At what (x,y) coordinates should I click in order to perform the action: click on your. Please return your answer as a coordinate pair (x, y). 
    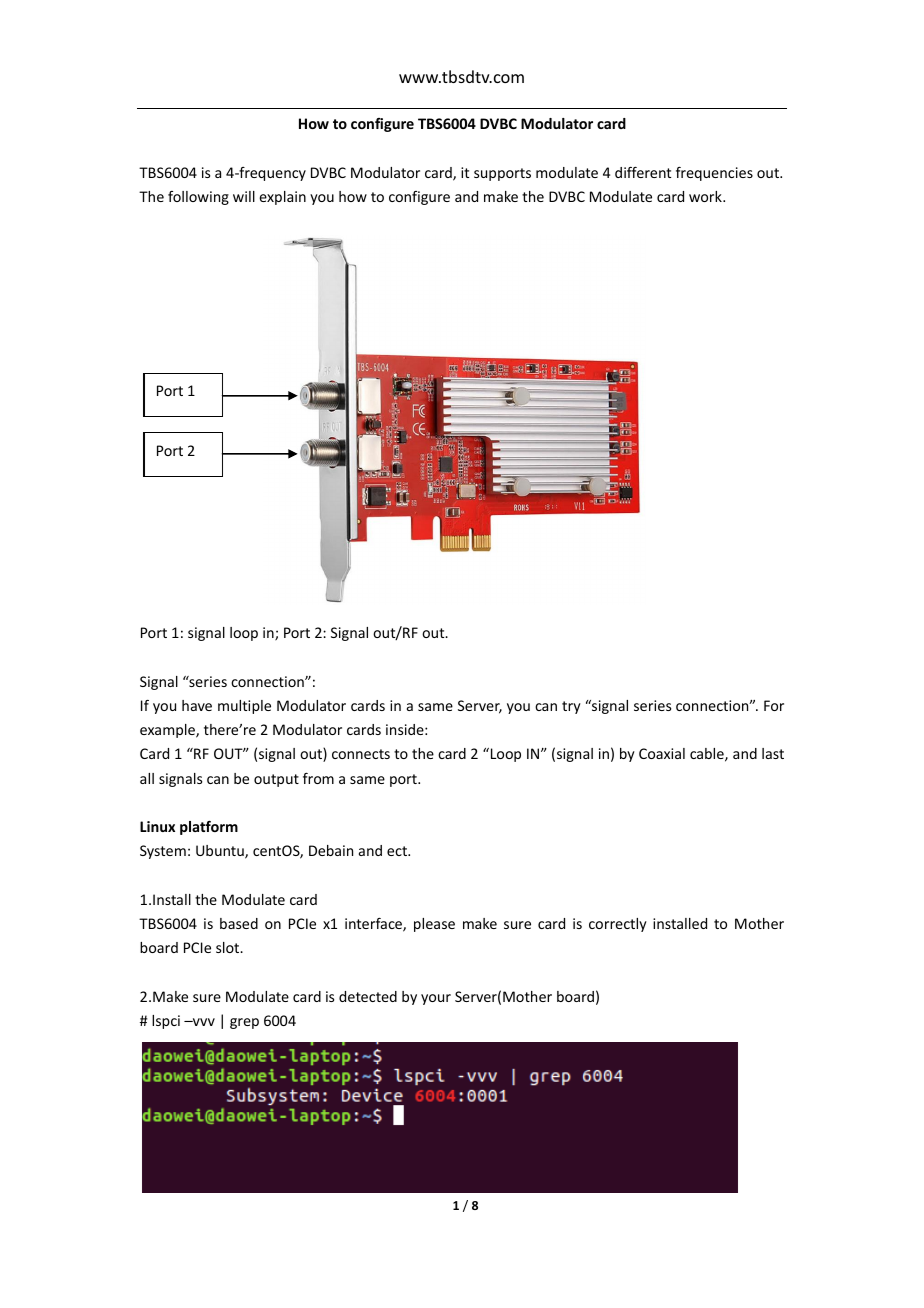
    Looking at the image, I should click on (436, 999).
